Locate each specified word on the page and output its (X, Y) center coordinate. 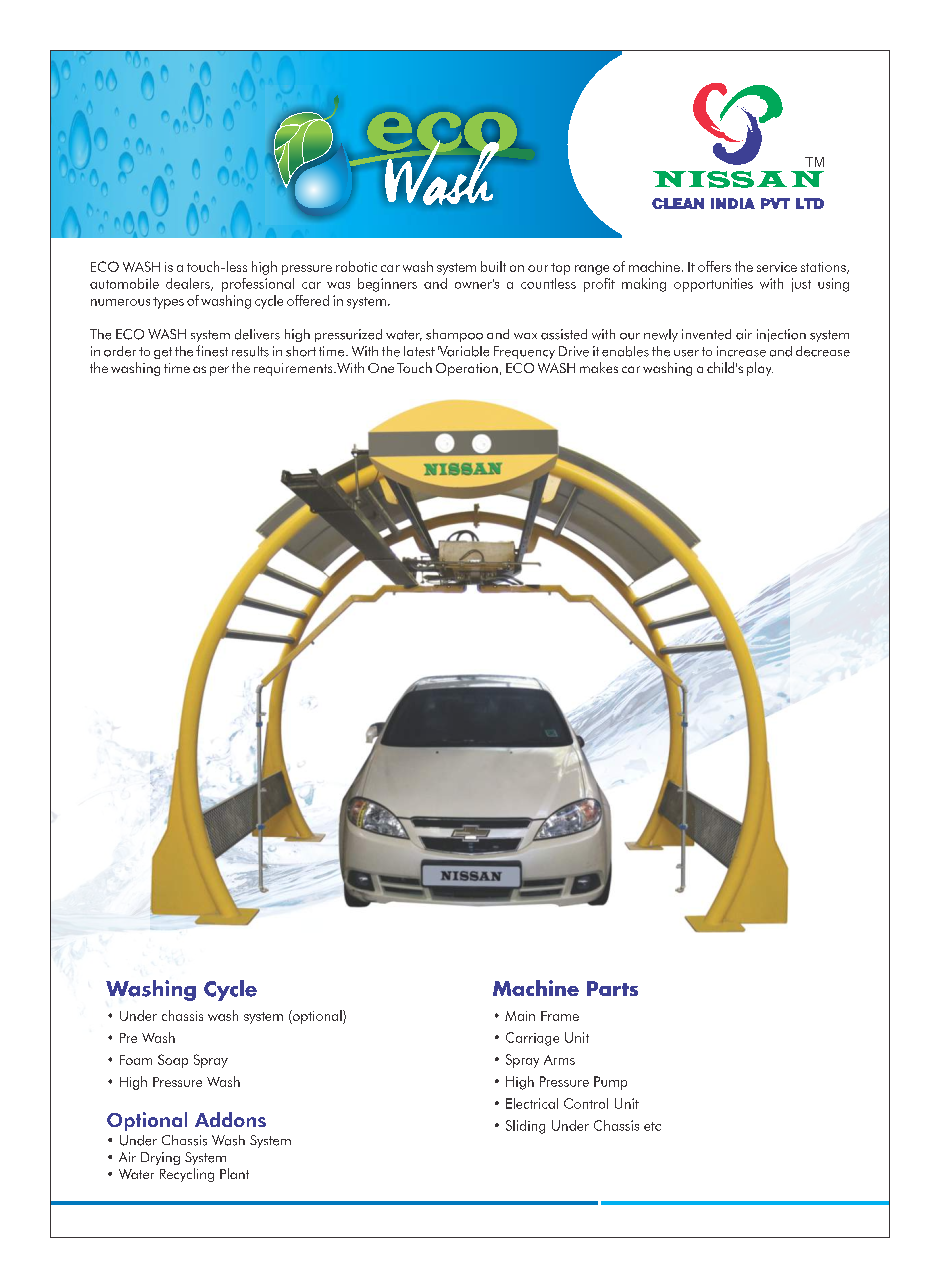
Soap (173, 1061)
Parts (612, 988)
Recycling (187, 1175)
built (493, 266)
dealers (189, 284)
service (777, 267)
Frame (560, 1016)
